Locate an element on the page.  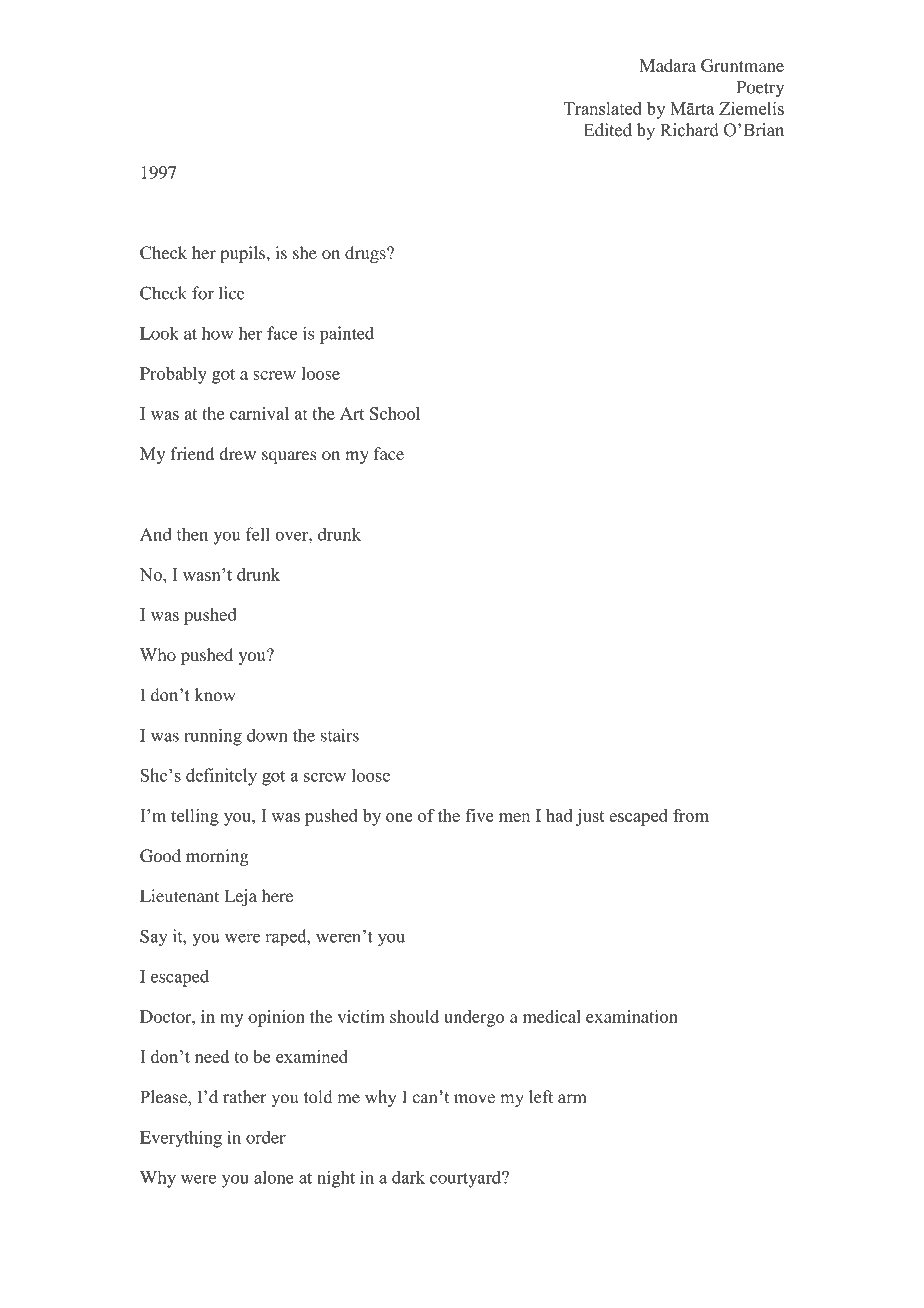
courtyard is located at coordinates (466, 1179).
